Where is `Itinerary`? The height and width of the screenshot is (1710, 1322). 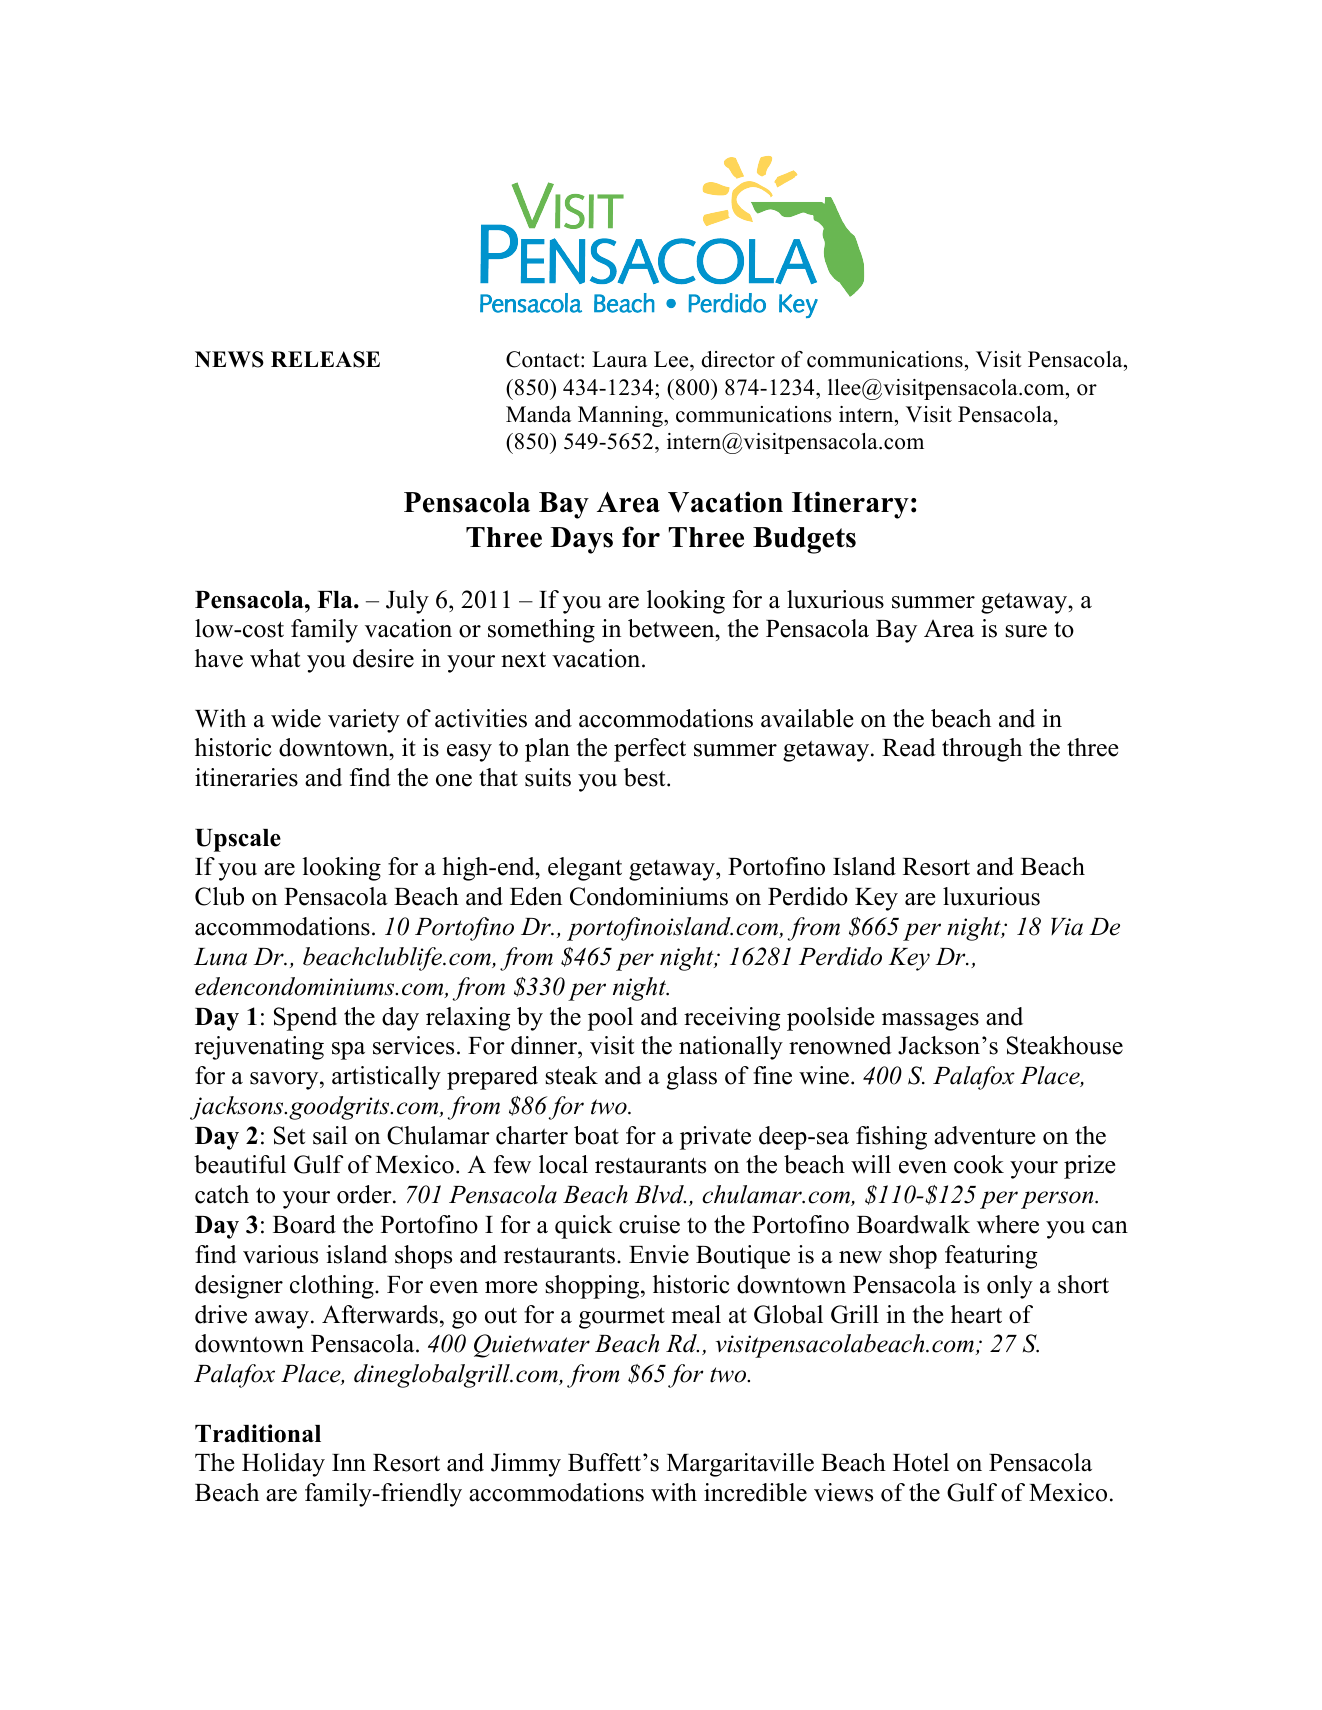 Itinerary is located at coordinates (850, 505).
